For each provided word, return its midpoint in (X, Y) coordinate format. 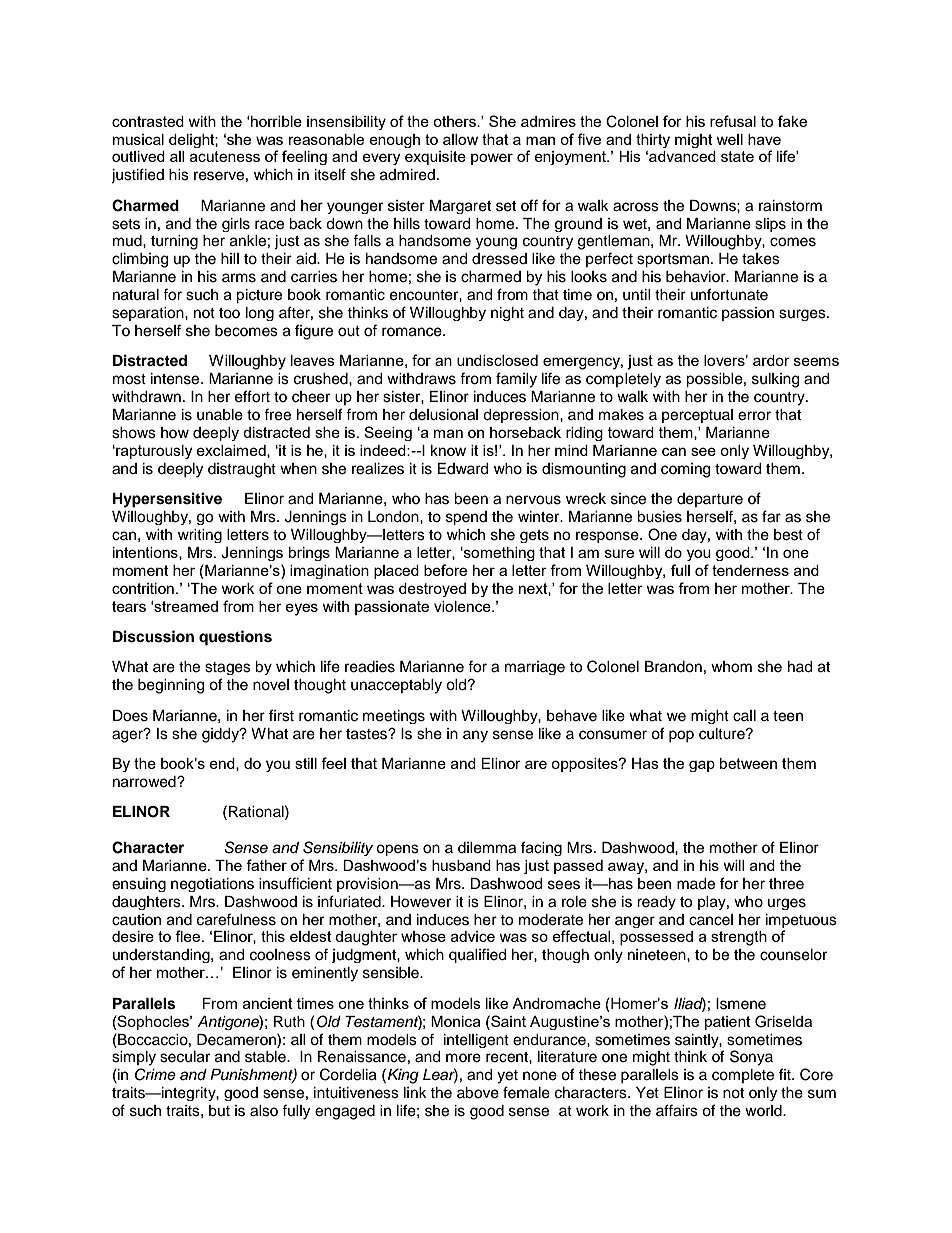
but (219, 1111)
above (478, 1093)
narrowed (145, 782)
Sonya (751, 1058)
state (737, 156)
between (748, 763)
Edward (463, 469)
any (475, 736)
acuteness (225, 156)
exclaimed (232, 451)
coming (685, 470)
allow (460, 139)
